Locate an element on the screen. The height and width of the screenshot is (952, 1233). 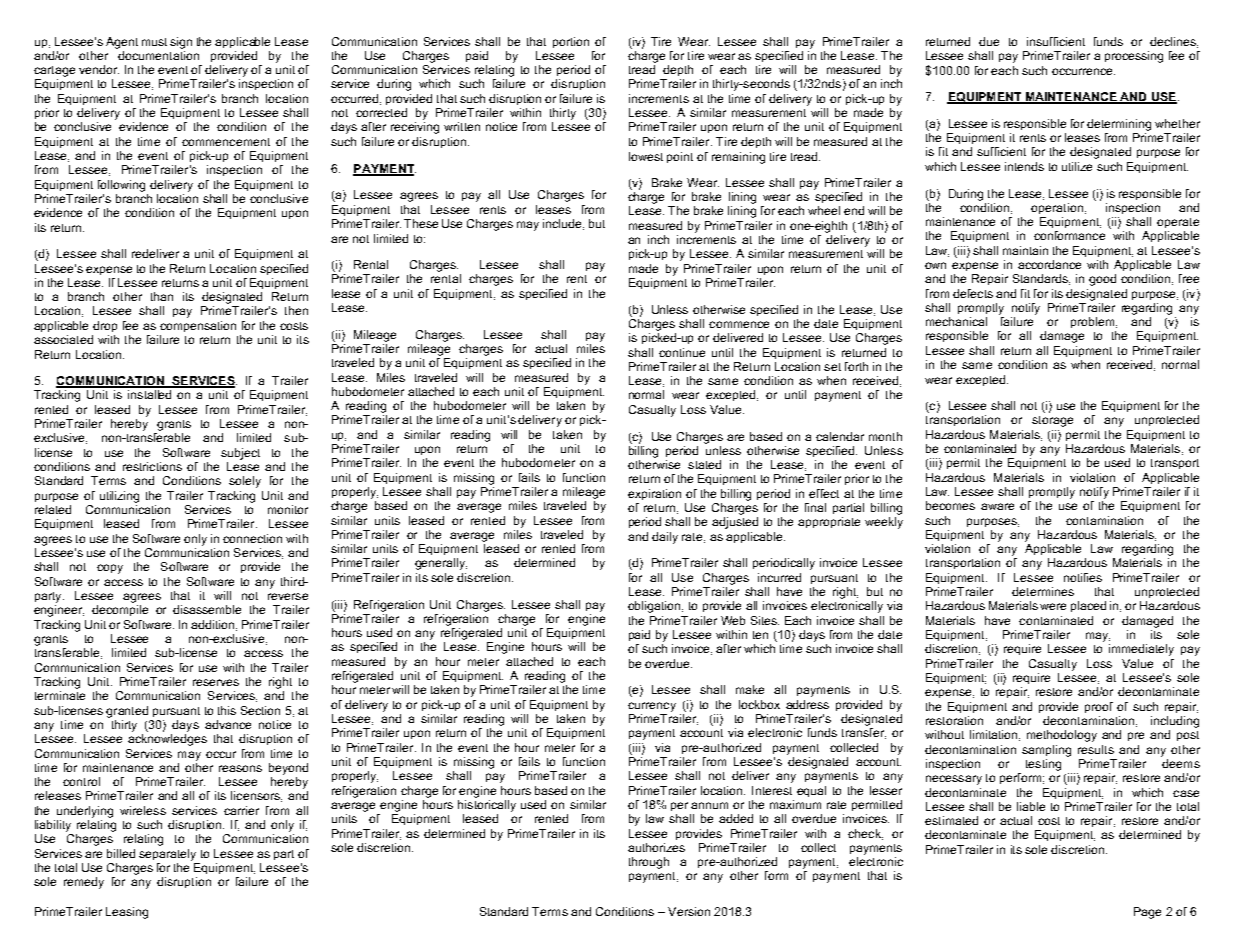
mechanical is located at coordinates (956, 321).
